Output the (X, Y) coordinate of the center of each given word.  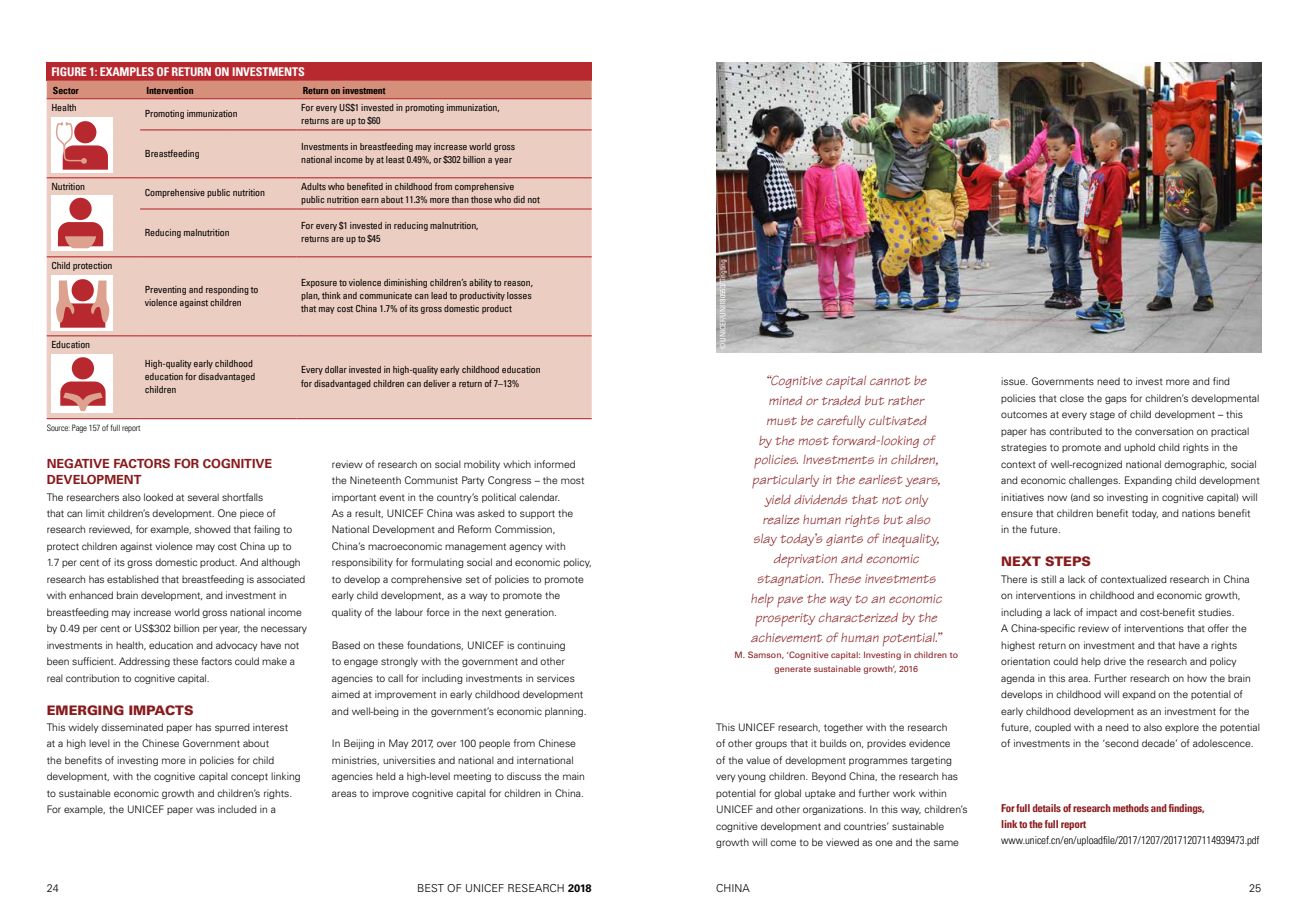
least (395, 159)
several (203, 497)
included (237, 809)
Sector (66, 90)
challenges (1094, 481)
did (519, 199)
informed (554, 464)
